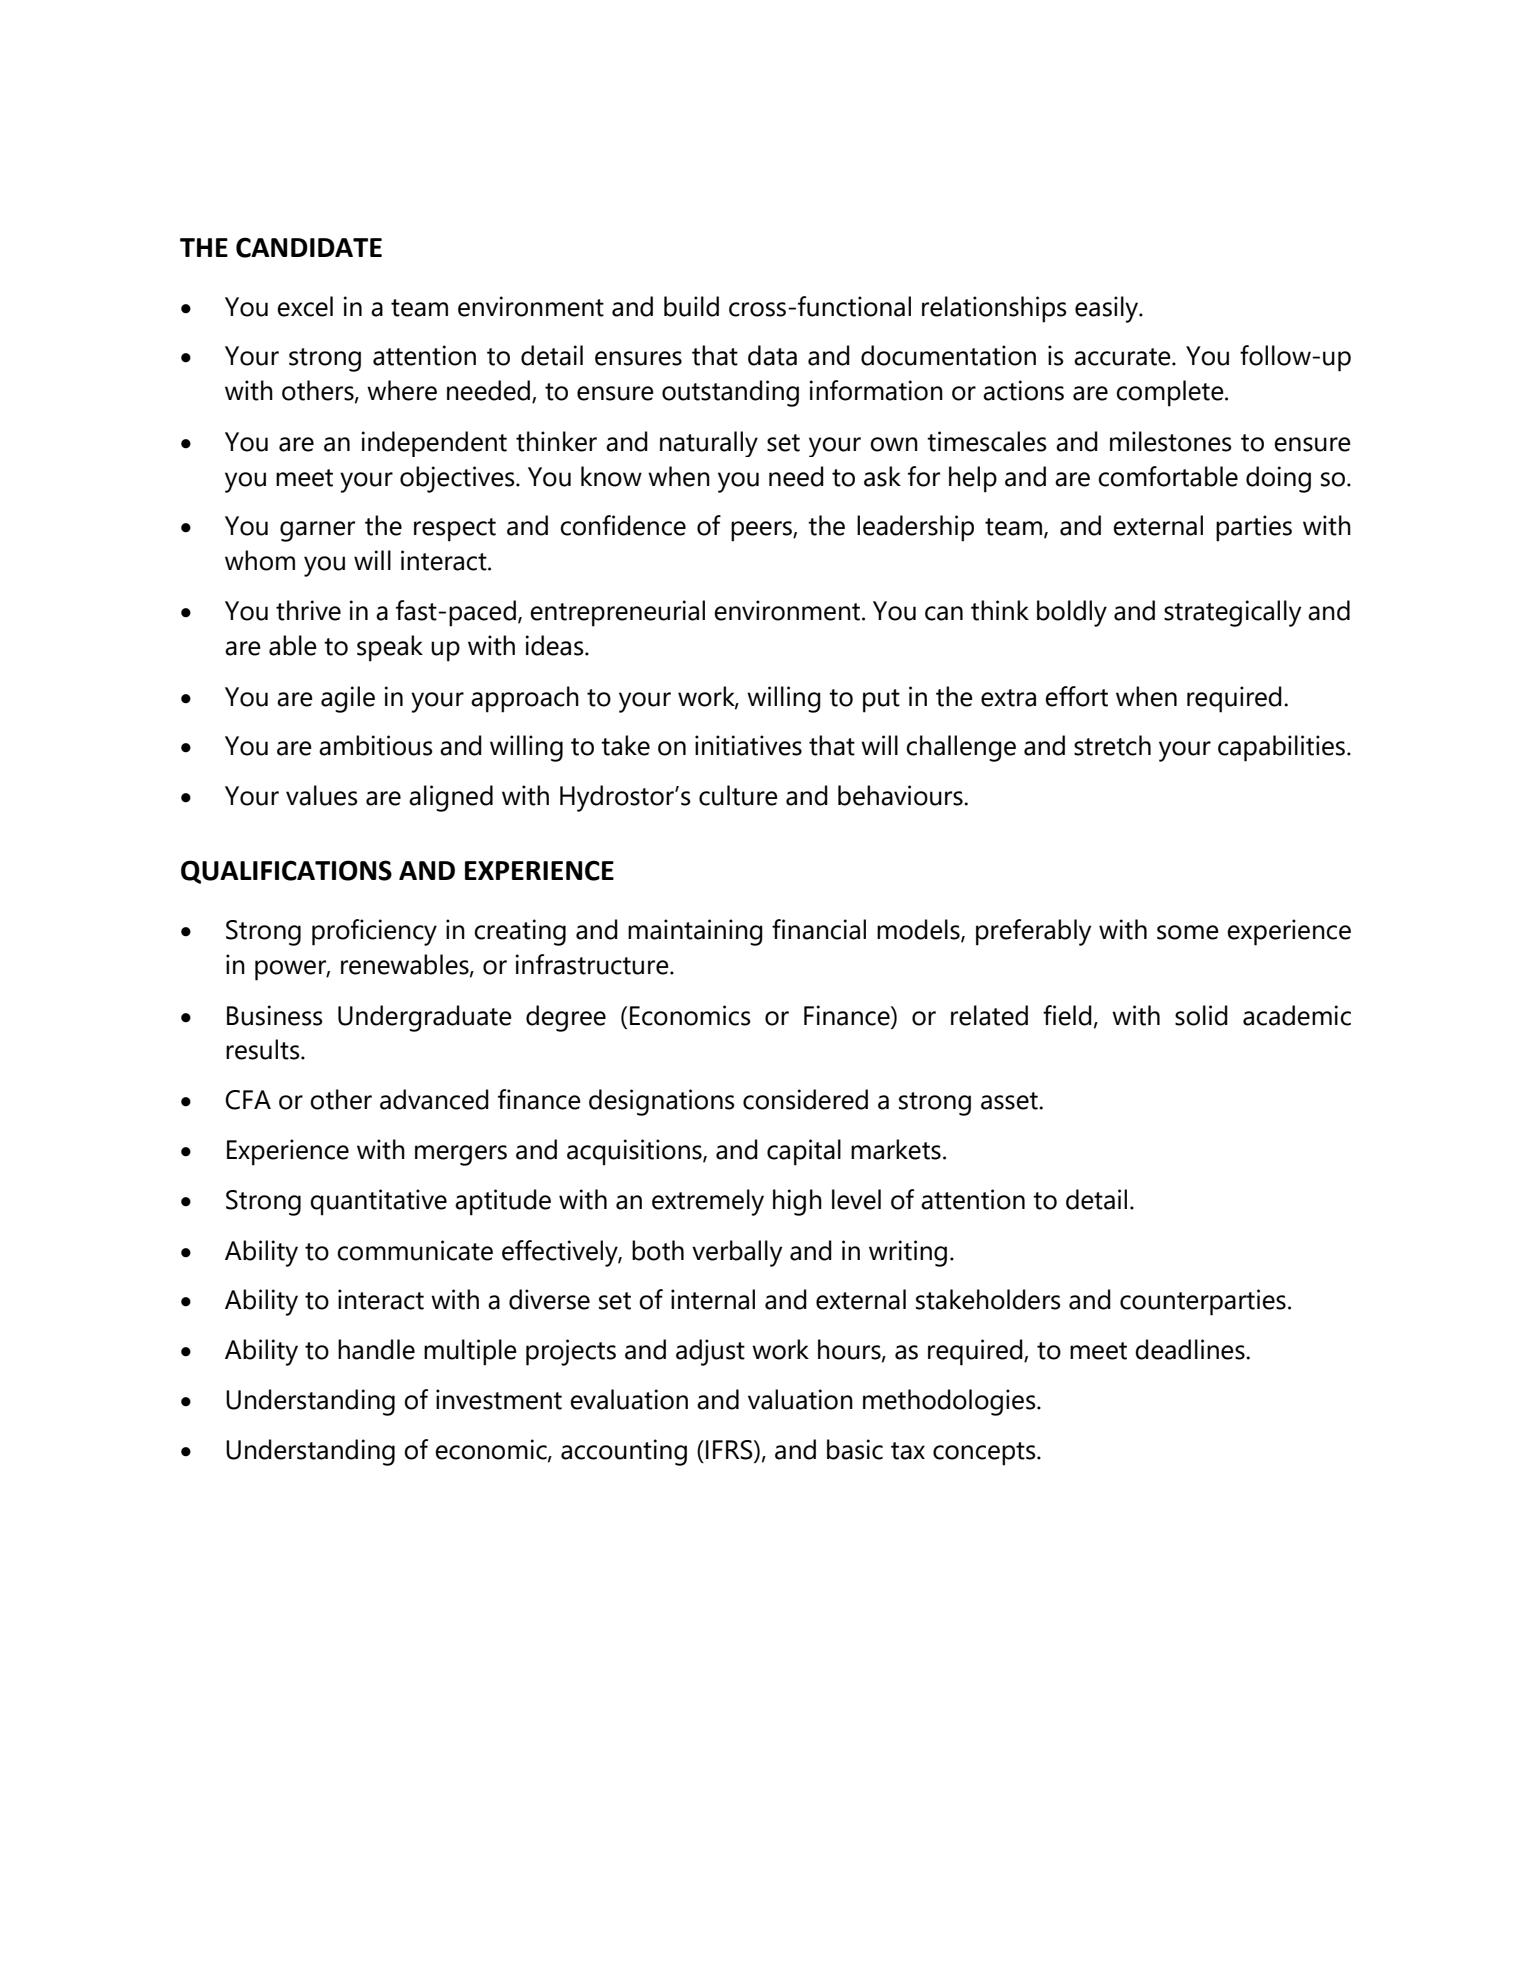  What do you see at coordinates (1188, 932) in the screenshot?
I see `some` at bounding box center [1188, 932].
